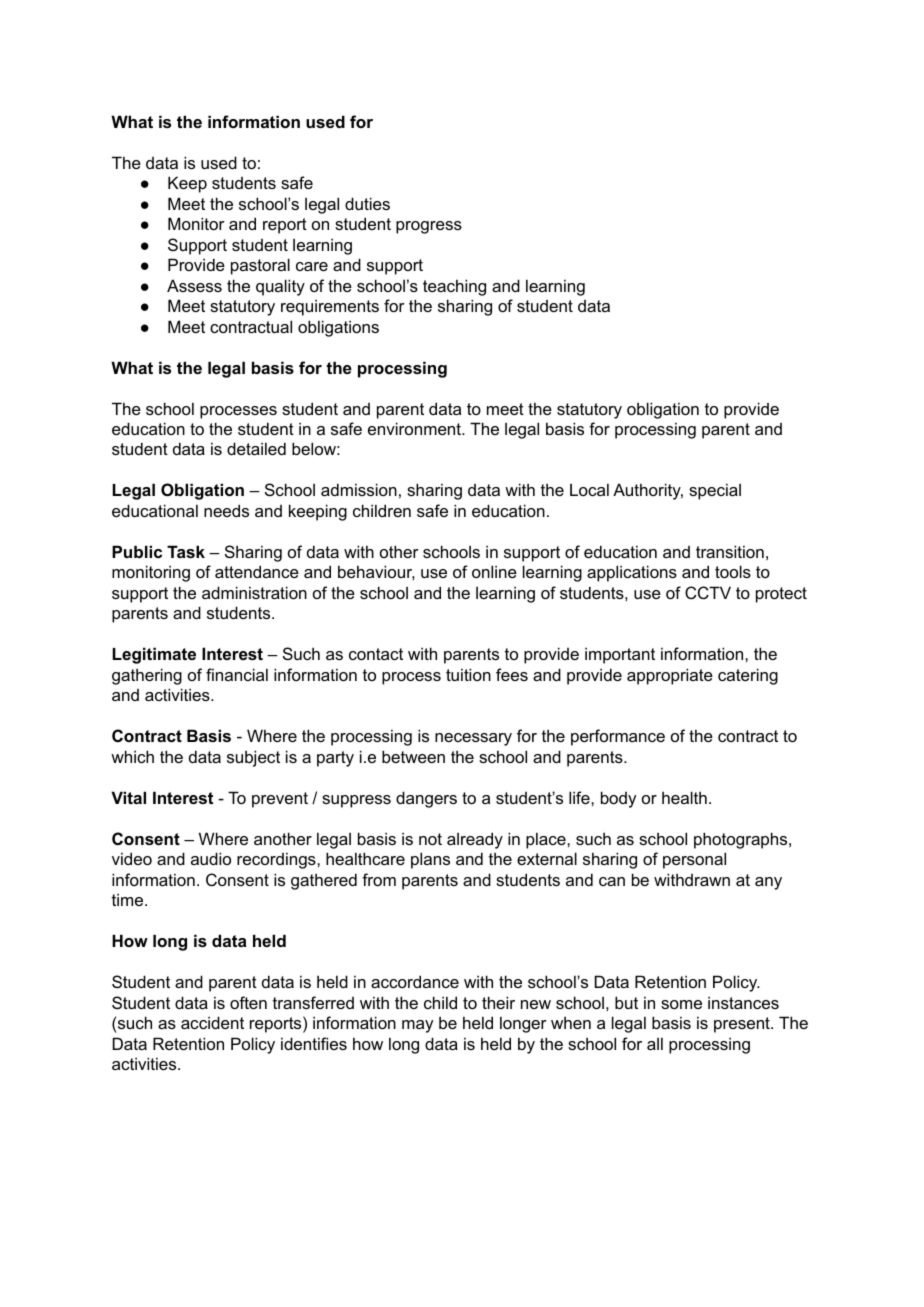  Describe the element at coordinates (708, 592) in the page. I see `CCTV` at that location.
